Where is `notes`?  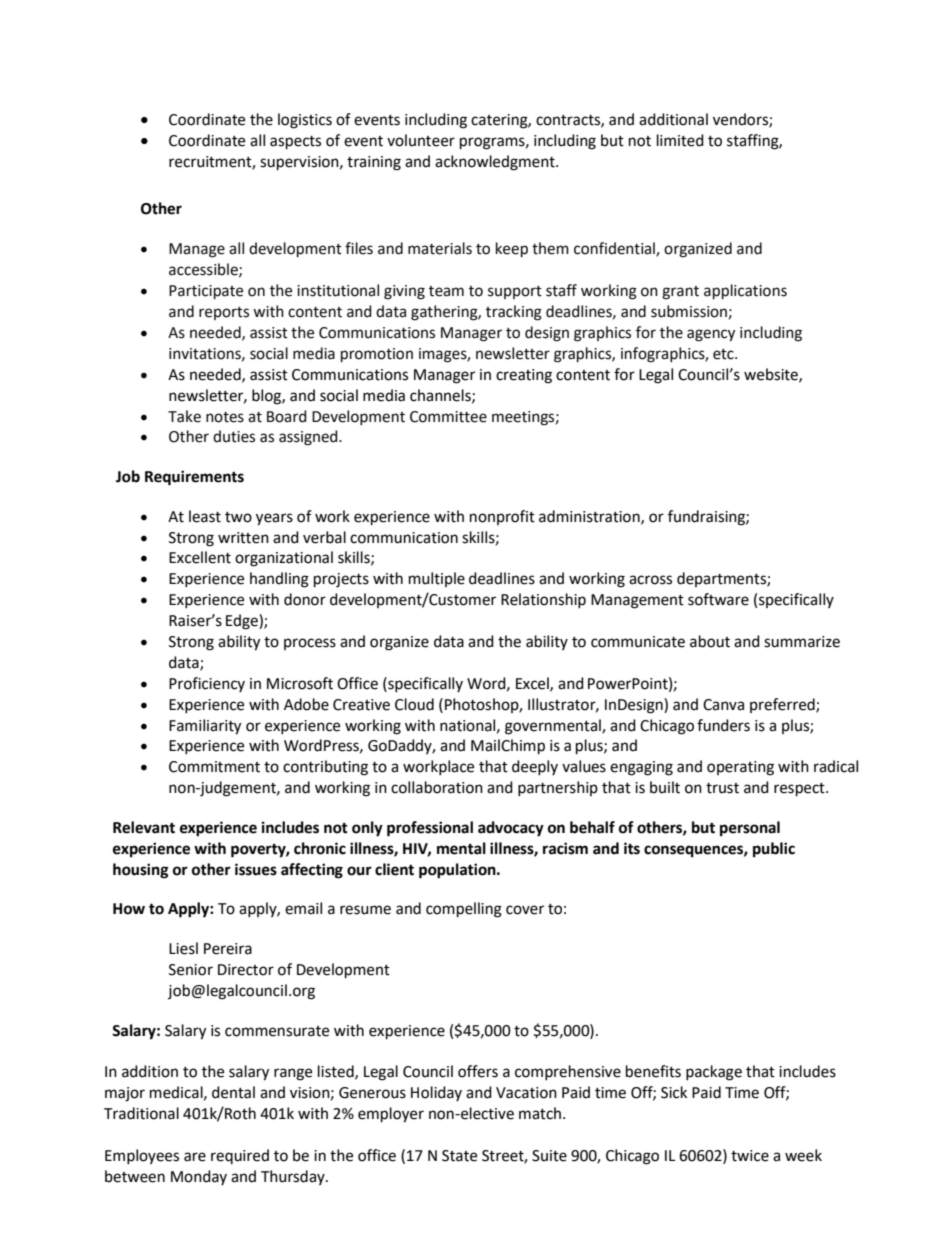 notes is located at coordinates (225, 417).
